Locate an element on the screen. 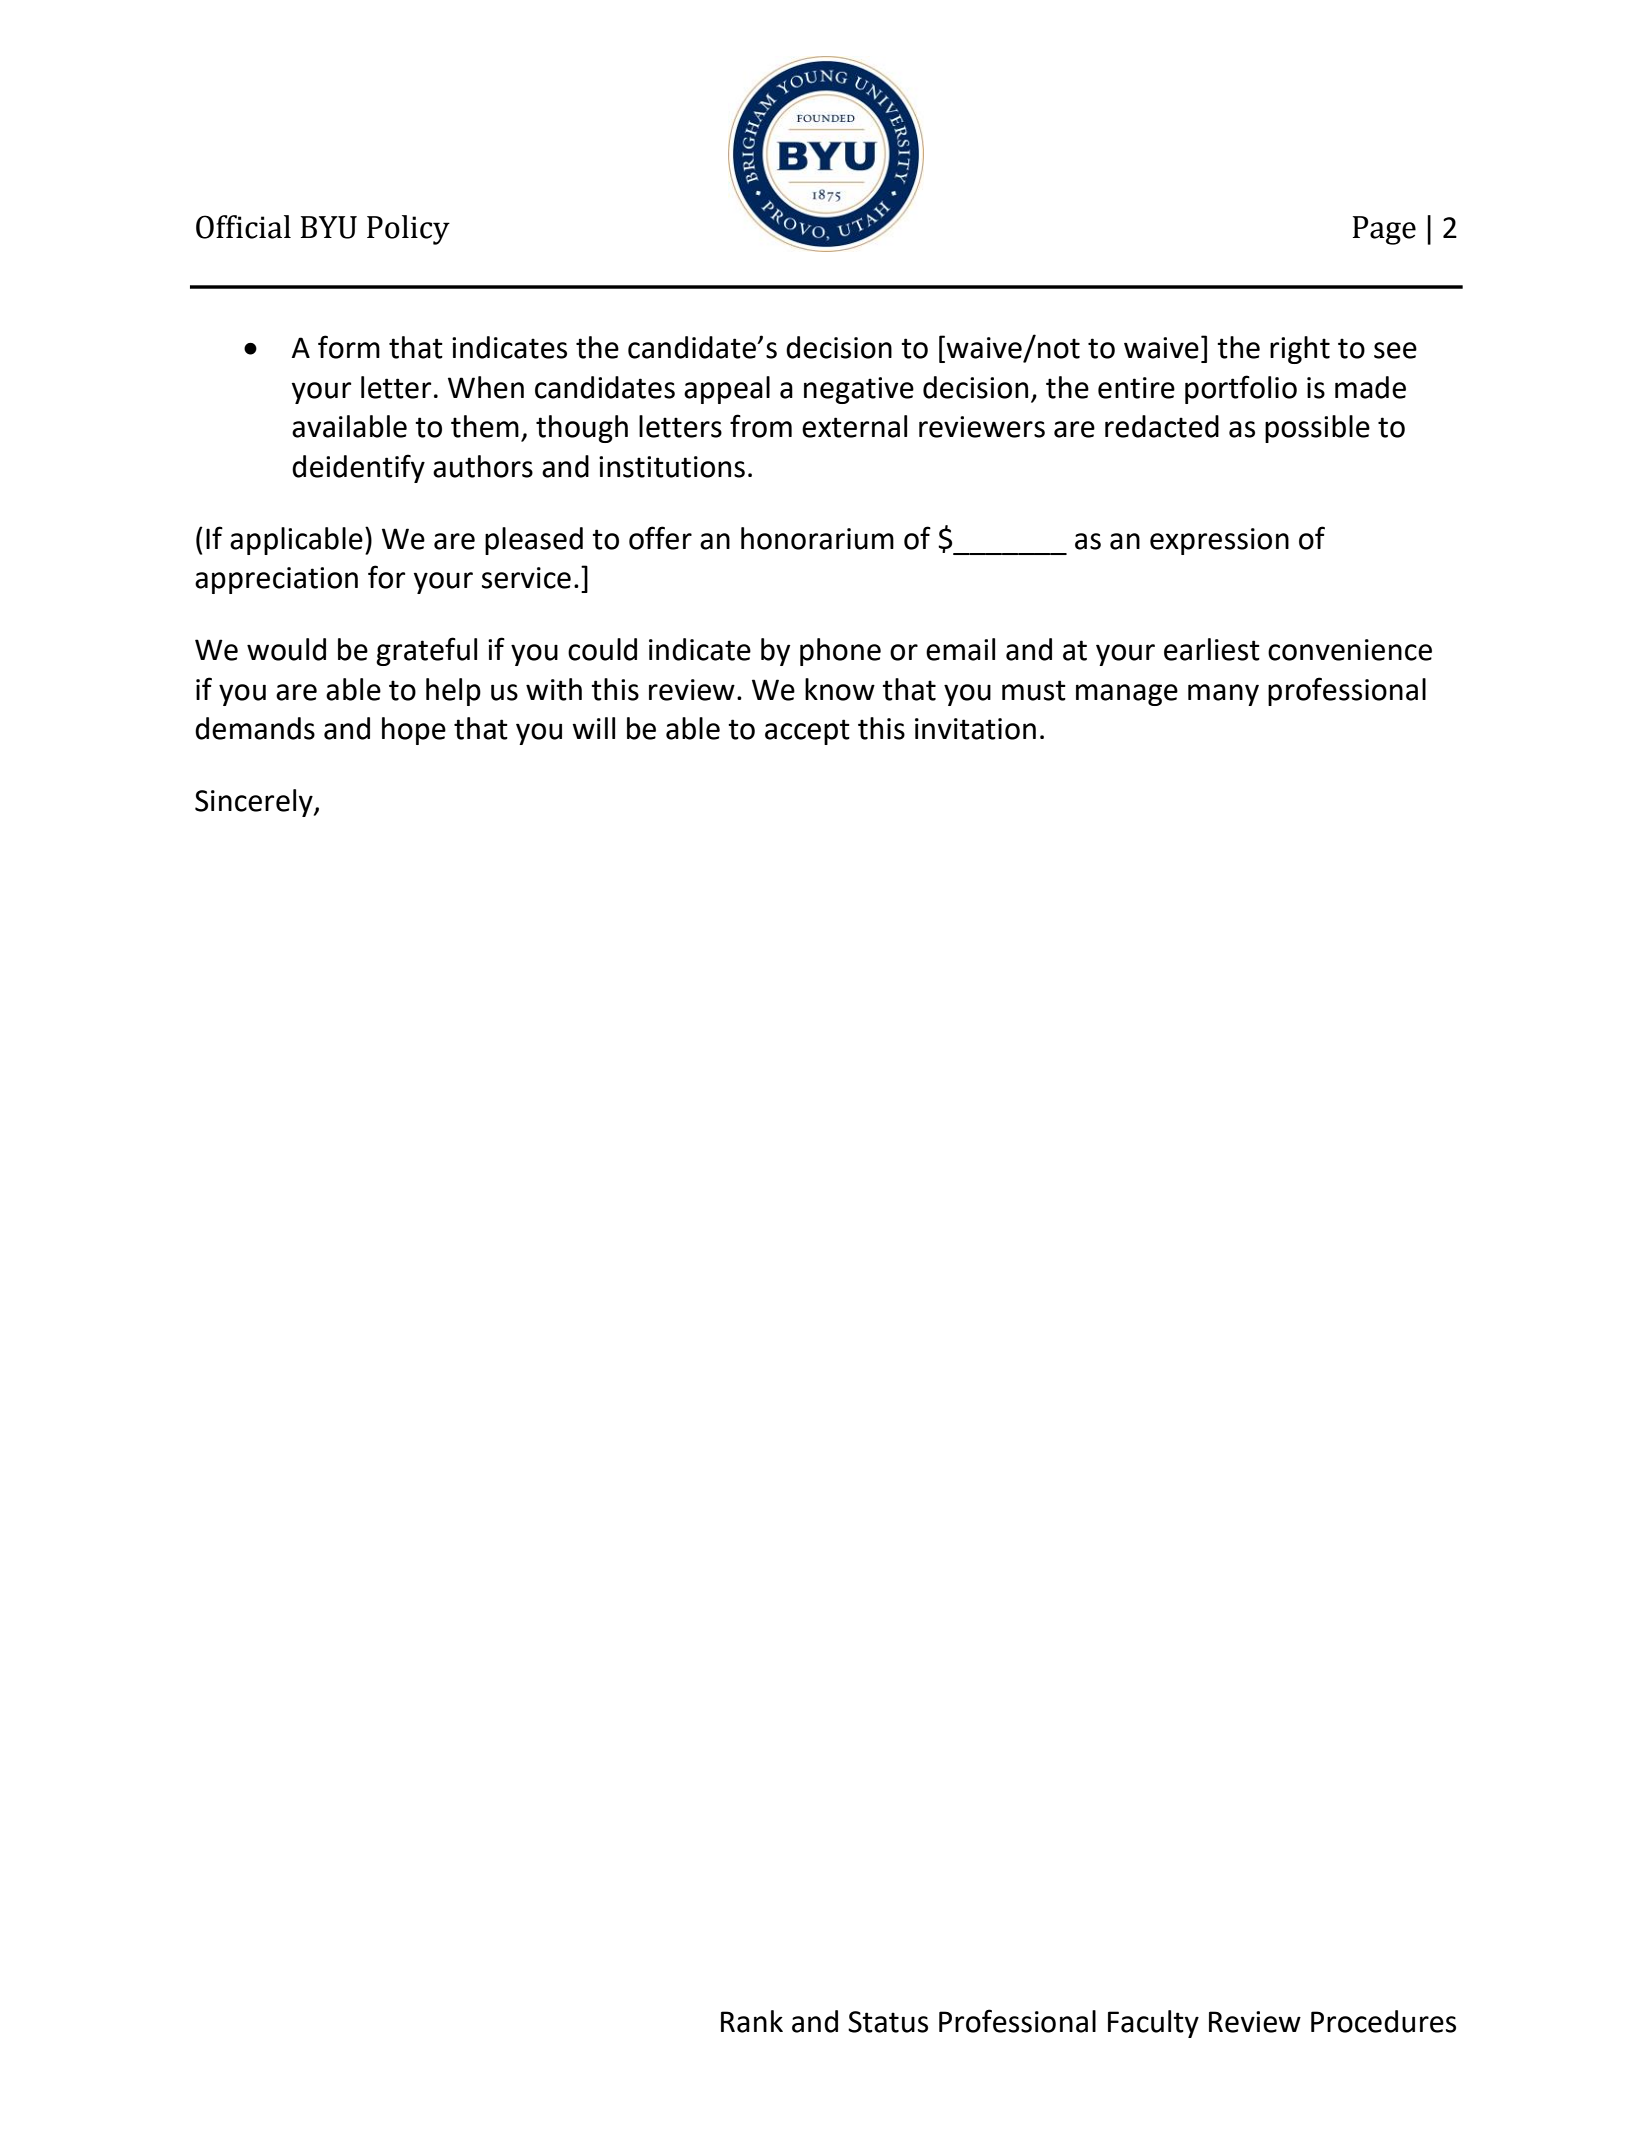 This screenshot has height=2138, width=1652. Rank is located at coordinates (752, 2021).
